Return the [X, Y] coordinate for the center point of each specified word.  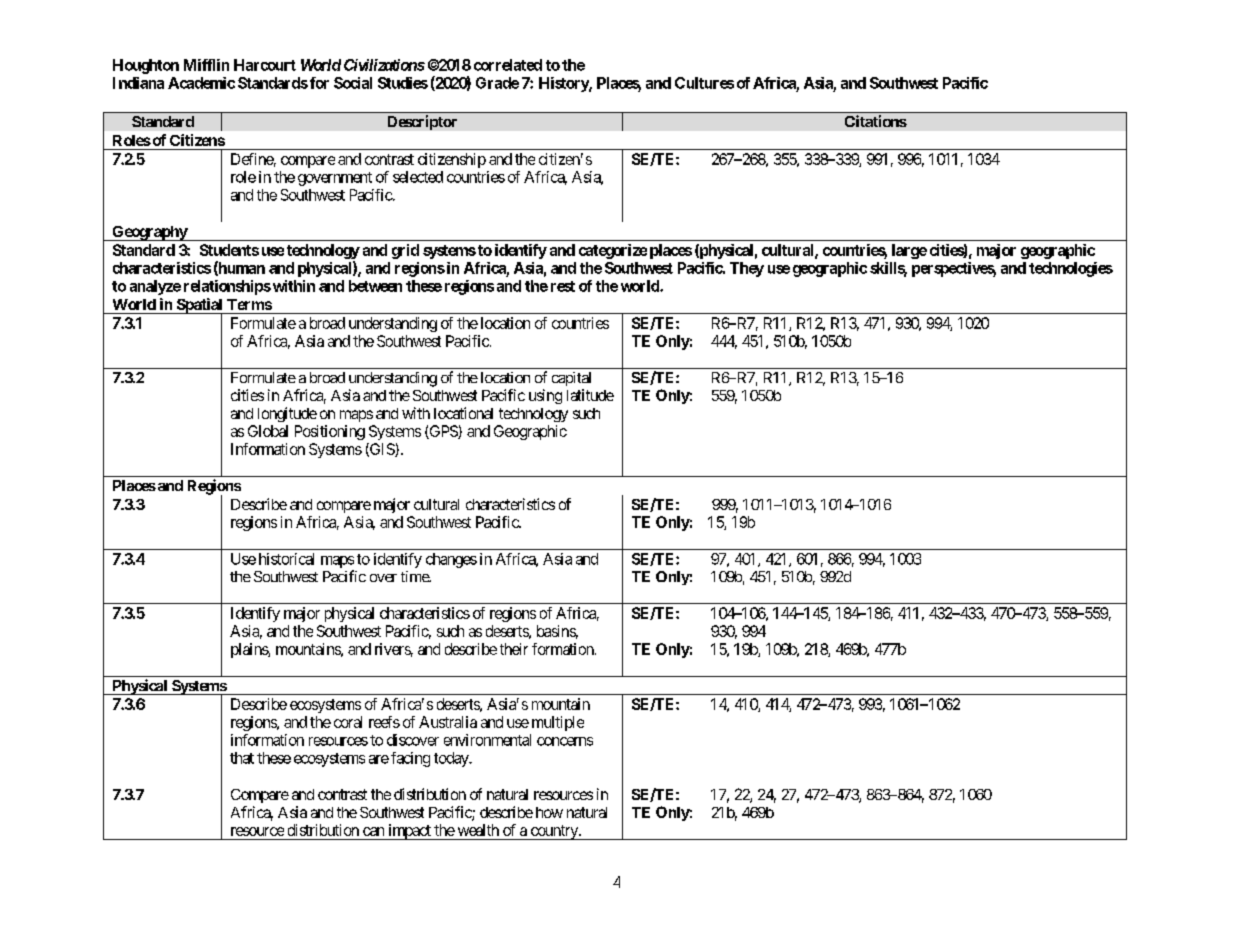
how [549, 812]
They [747, 269]
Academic [201, 83]
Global [268, 431]
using [545, 396]
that [242, 758]
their [514, 649]
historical [286, 559]
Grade [497, 83]
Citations [876, 121]
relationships [227, 287]
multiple [558, 723]
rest [563, 286]
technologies [1071, 269]
